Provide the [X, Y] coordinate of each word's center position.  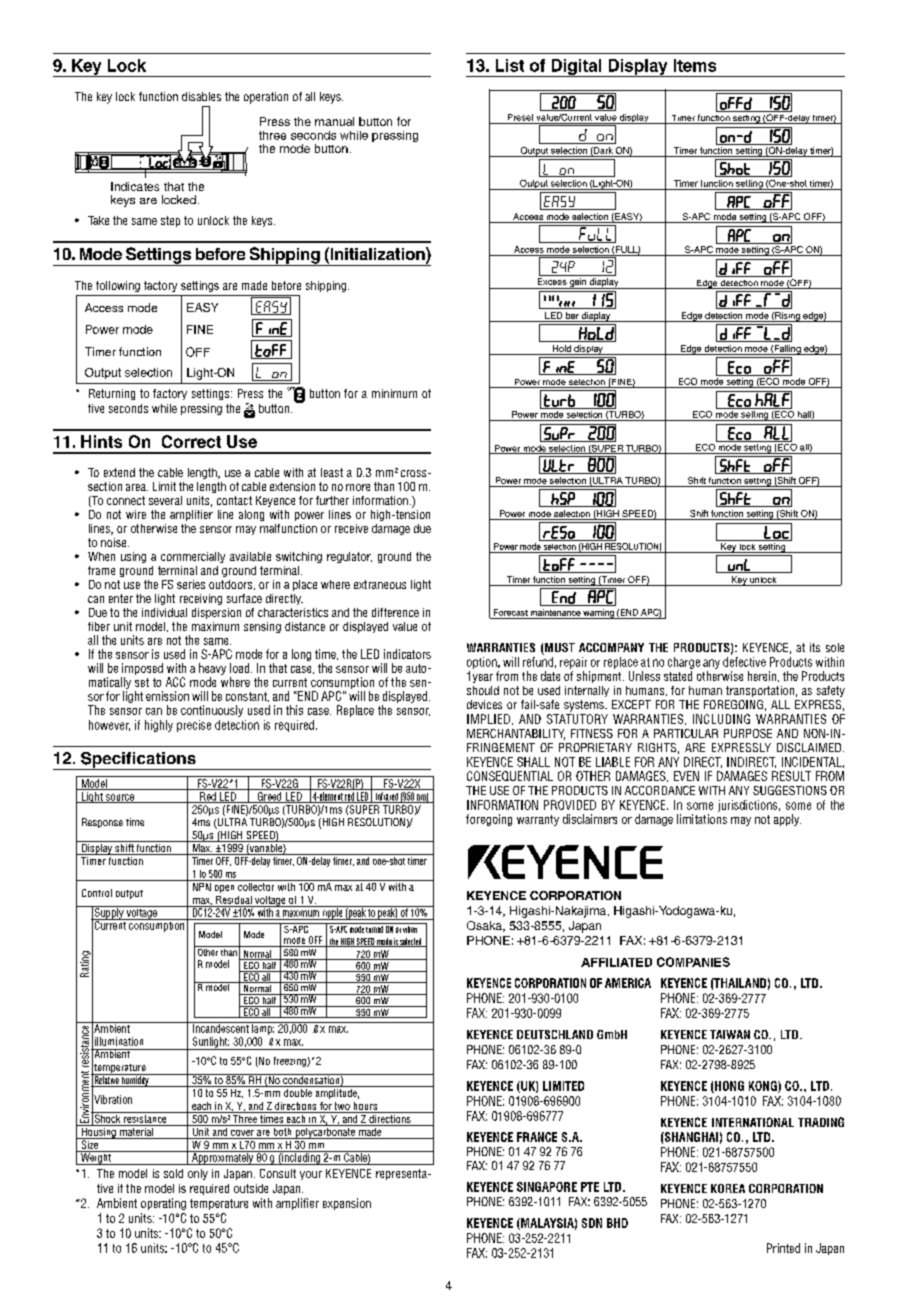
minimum [394, 393]
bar [572, 317]
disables [201, 96]
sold [173, 1173]
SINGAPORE [547, 1187]
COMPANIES [693, 962]
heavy [212, 670]
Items [695, 65]
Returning [112, 394]
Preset [520, 117]
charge [684, 663]
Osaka [485, 926]
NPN [201, 885]
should [483, 690]
